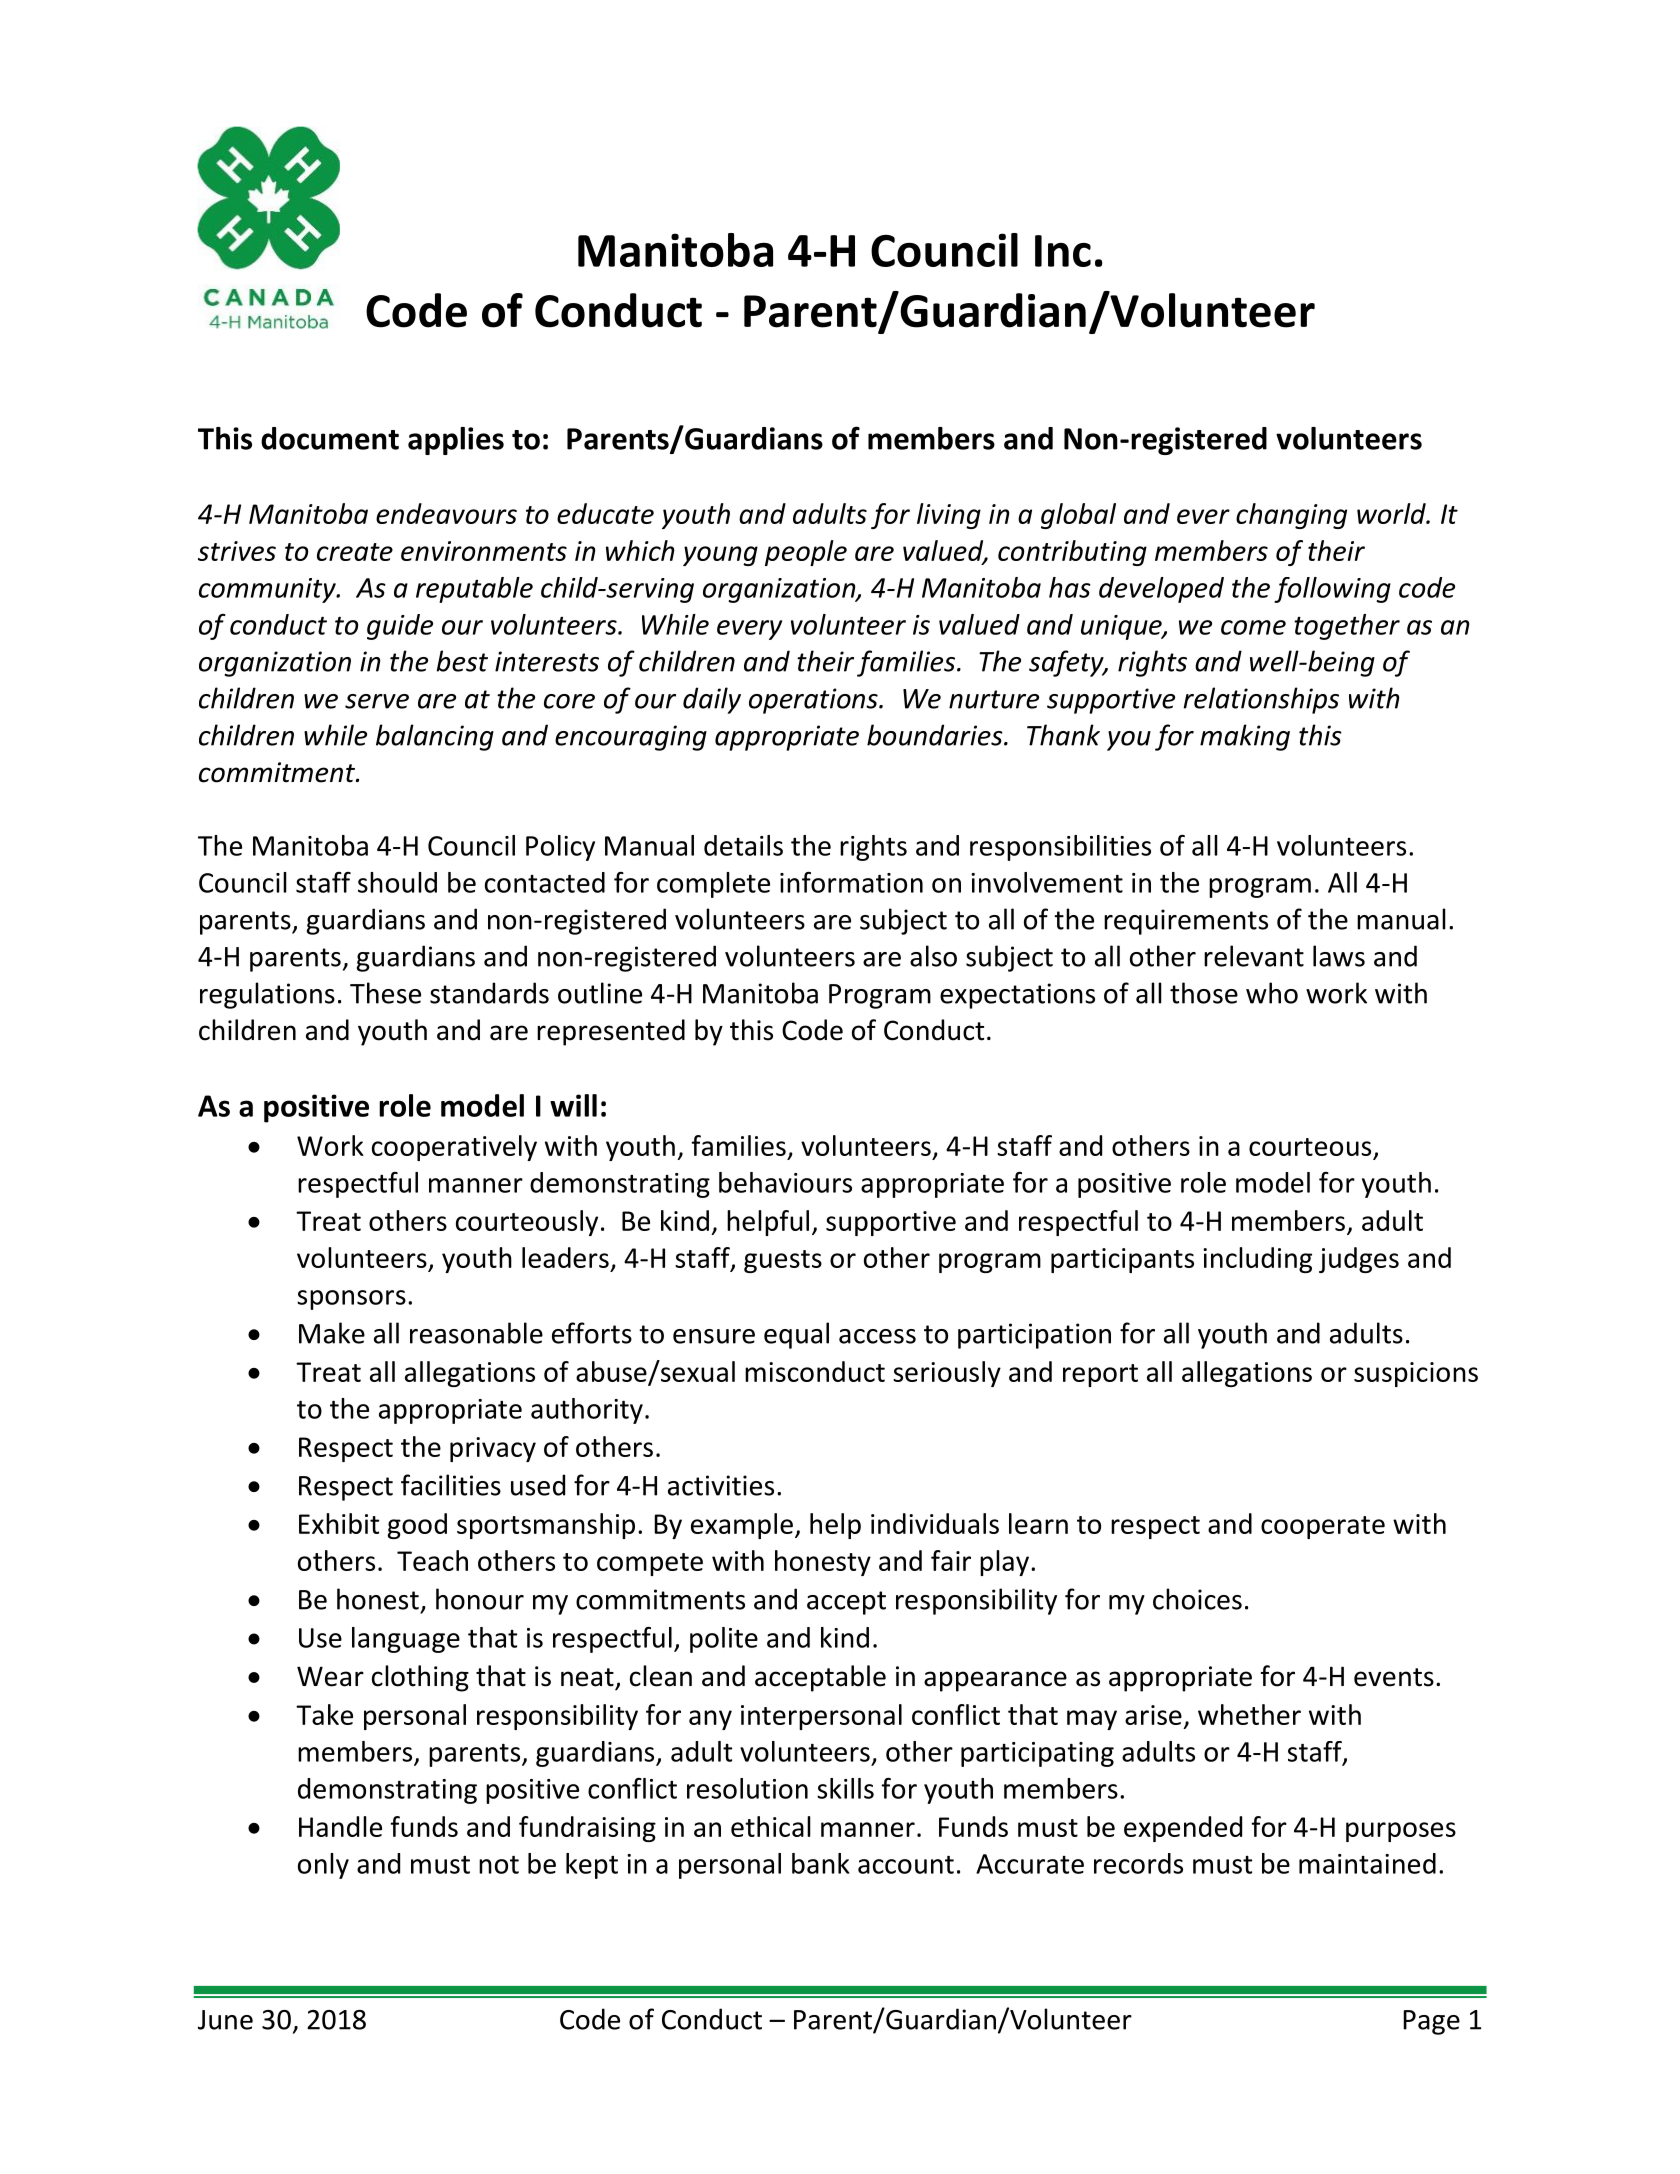 This screenshot has width=1680, height=2174. What do you see at coordinates (1291, 516) in the screenshot?
I see `changing` at bounding box center [1291, 516].
